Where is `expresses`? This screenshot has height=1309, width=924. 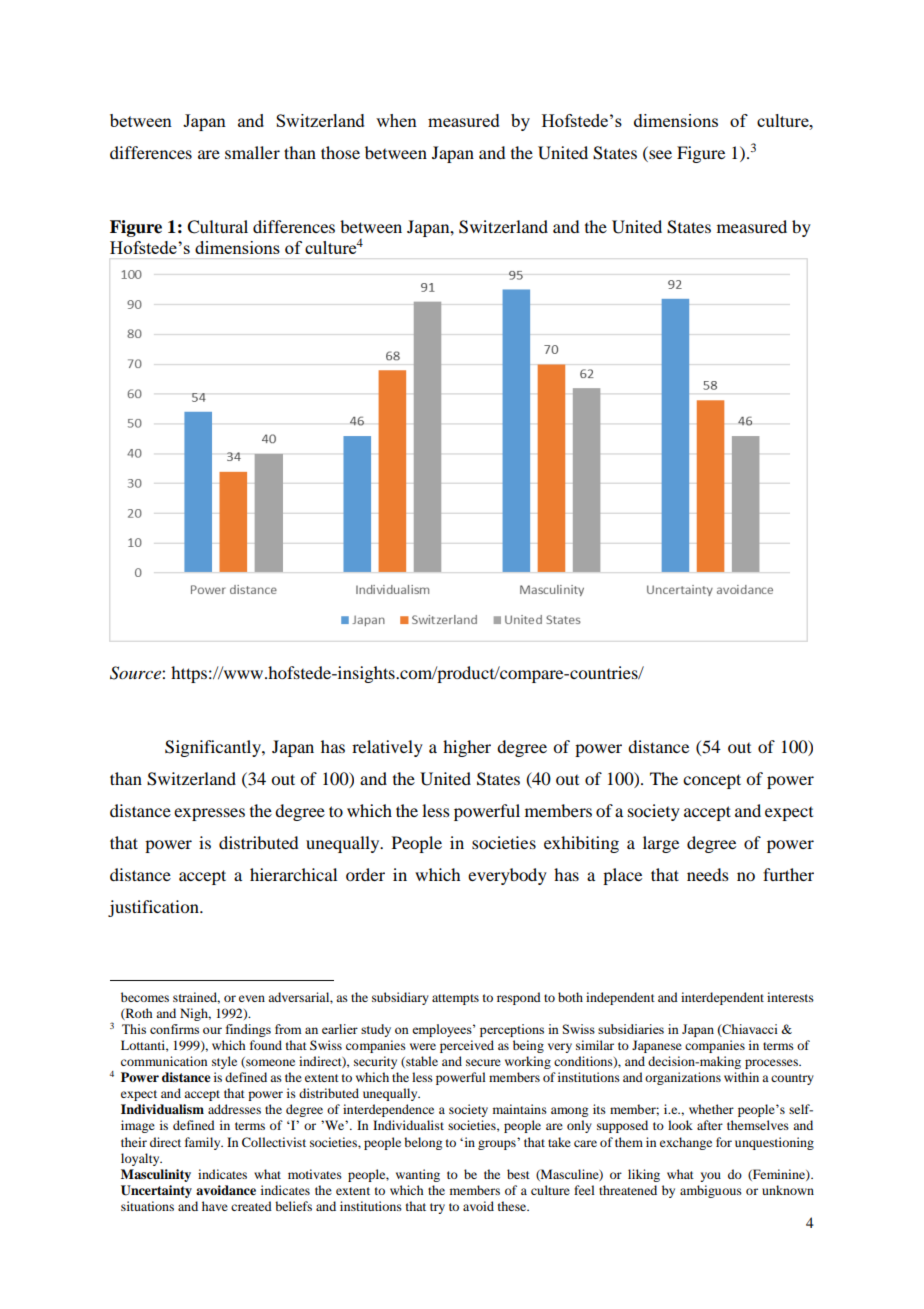
expresses is located at coordinates (209, 814).
